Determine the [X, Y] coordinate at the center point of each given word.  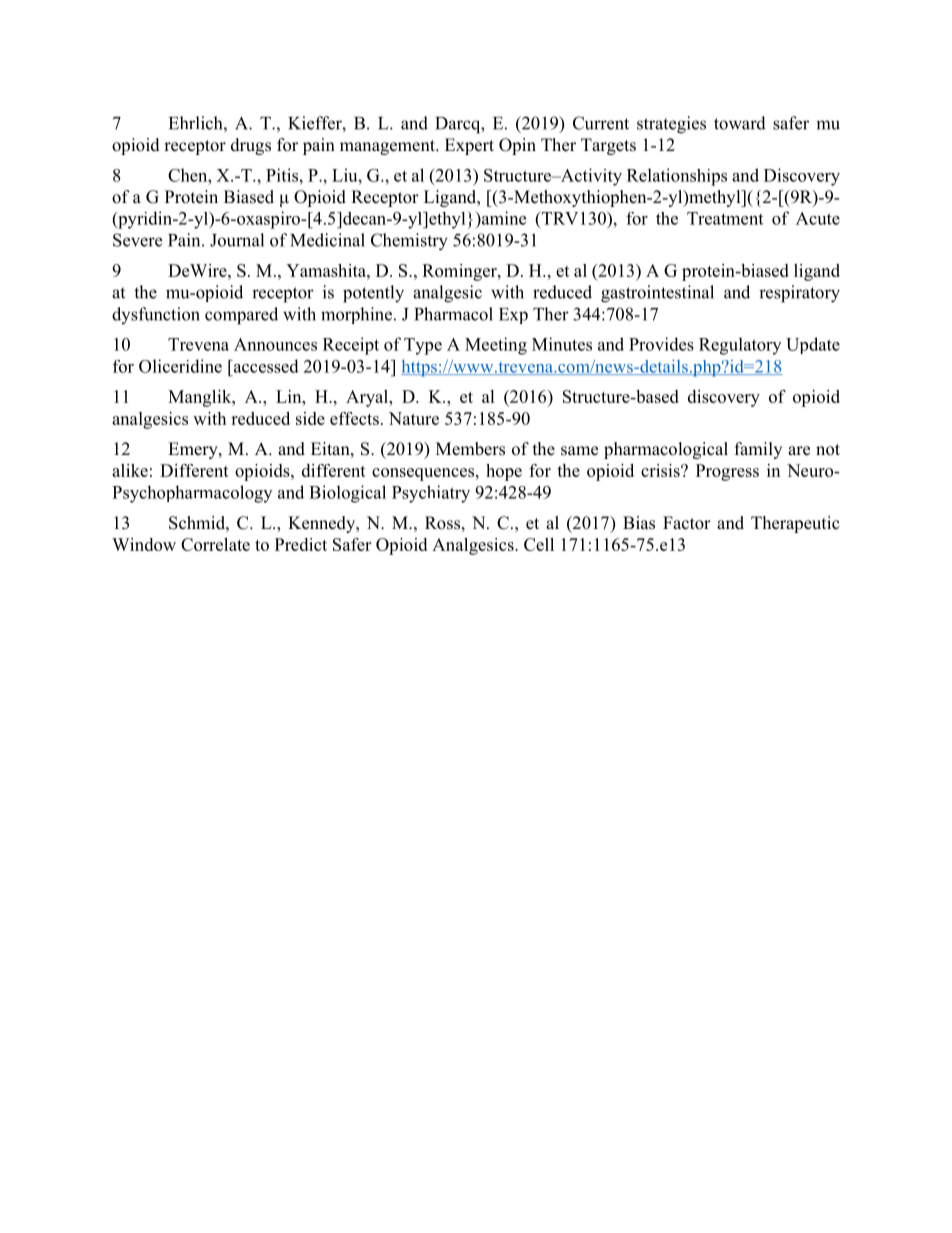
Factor [687, 523]
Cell [539, 544]
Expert [469, 146]
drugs [251, 146]
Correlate [215, 544]
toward [740, 123]
